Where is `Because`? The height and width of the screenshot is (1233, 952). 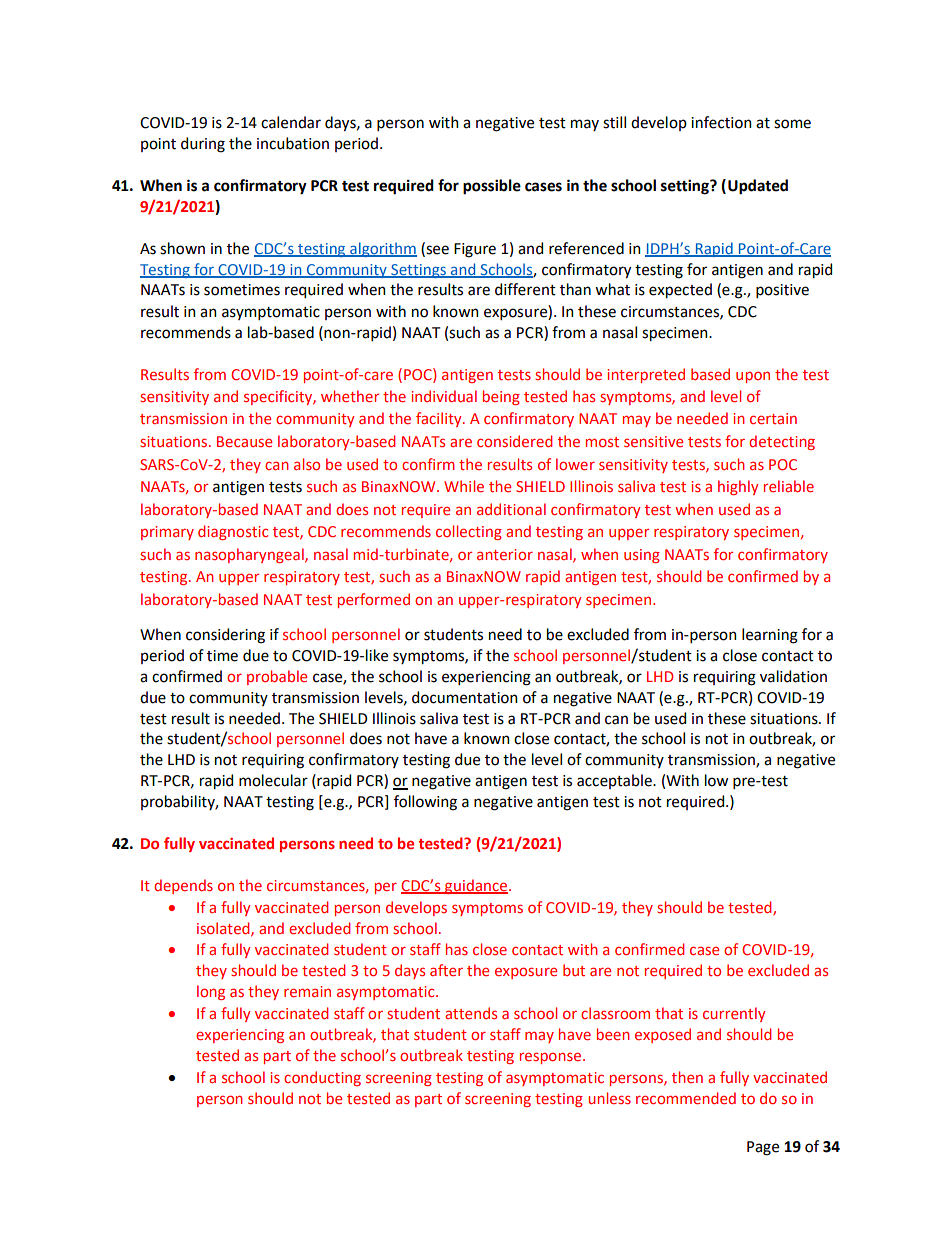
Because is located at coordinates (244, 441).
